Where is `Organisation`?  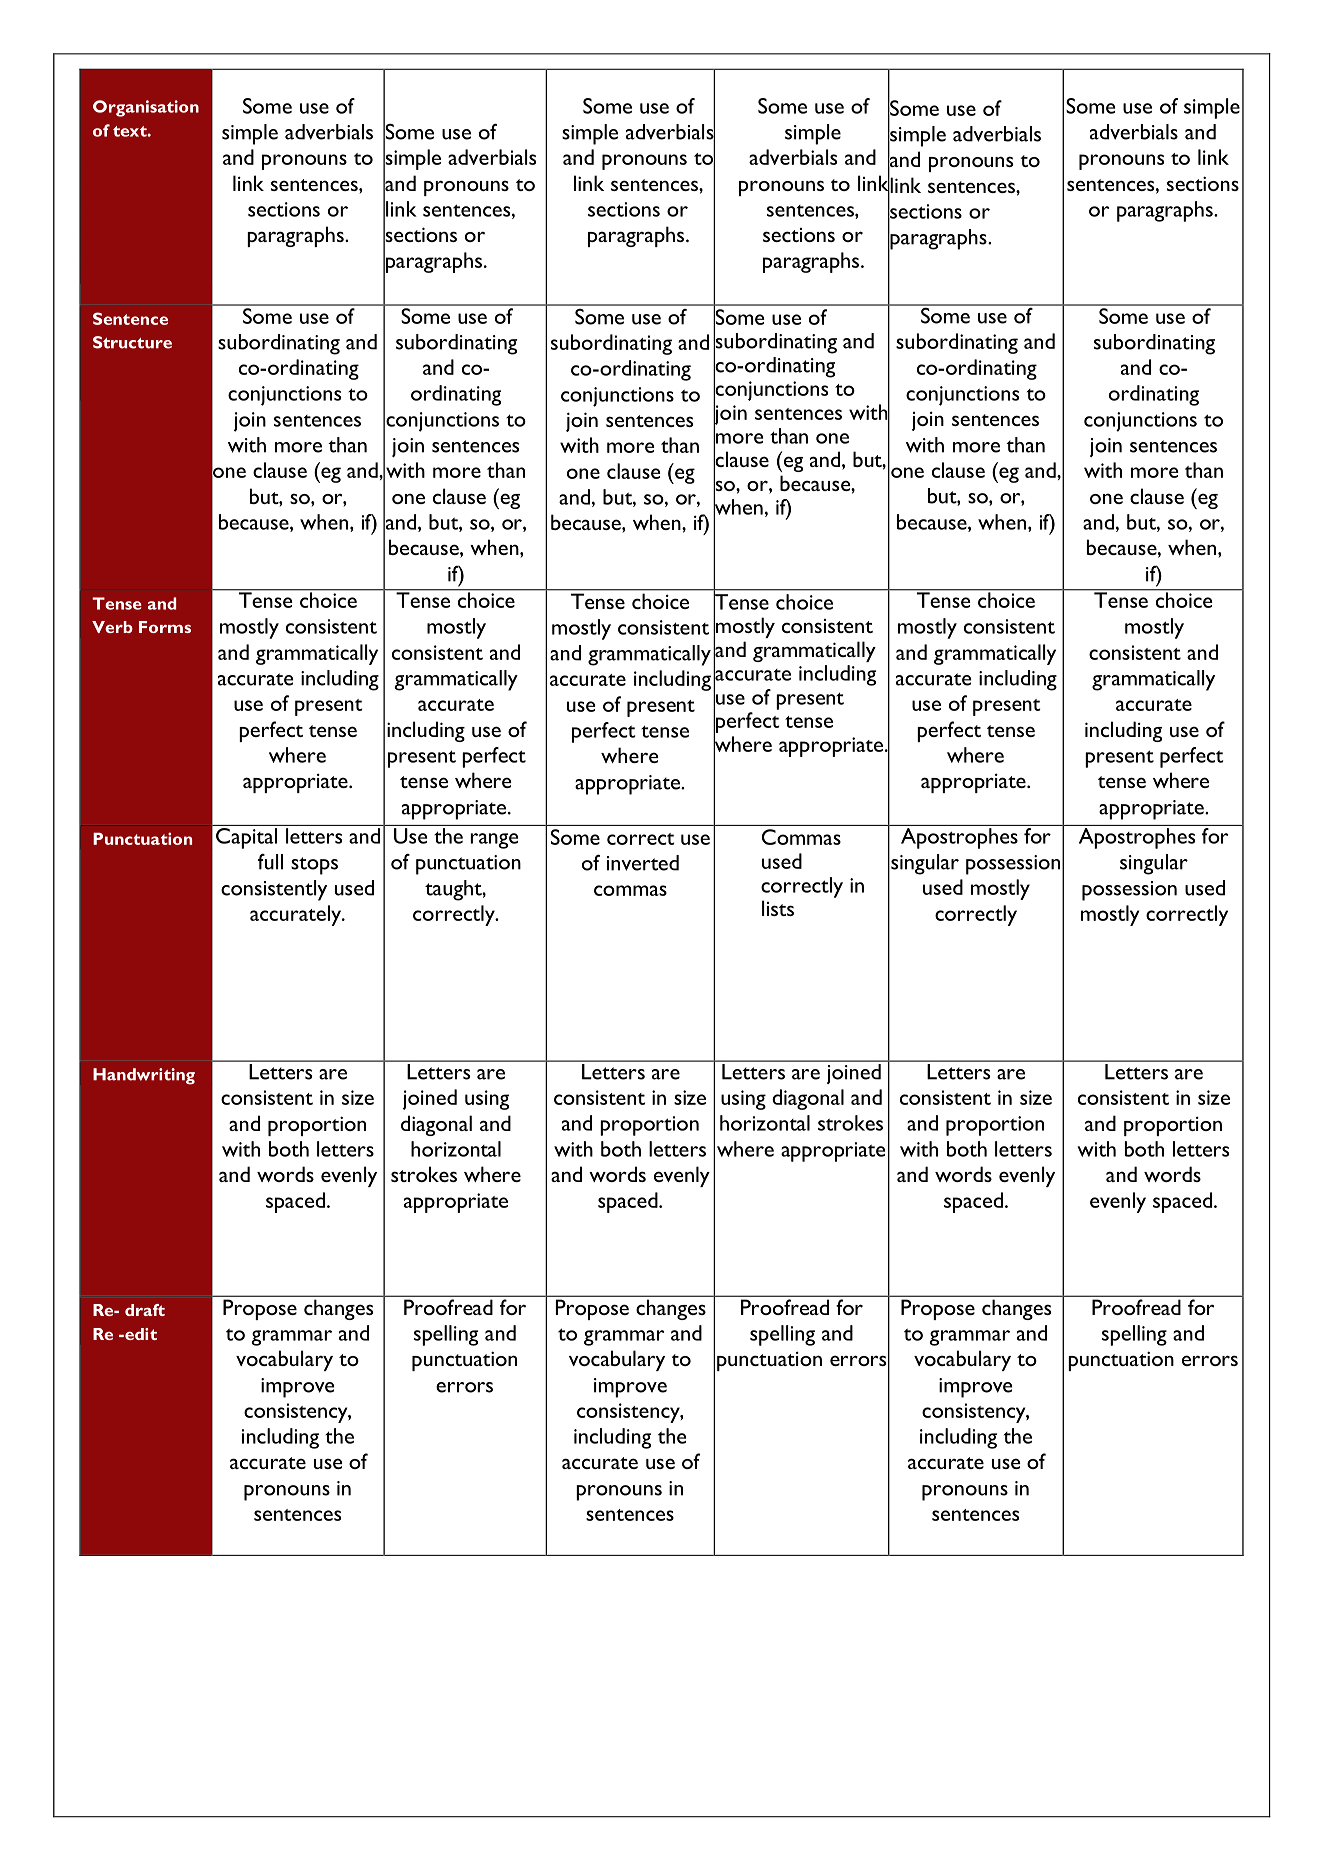
Organisation is located at coordinates (146, 108).
